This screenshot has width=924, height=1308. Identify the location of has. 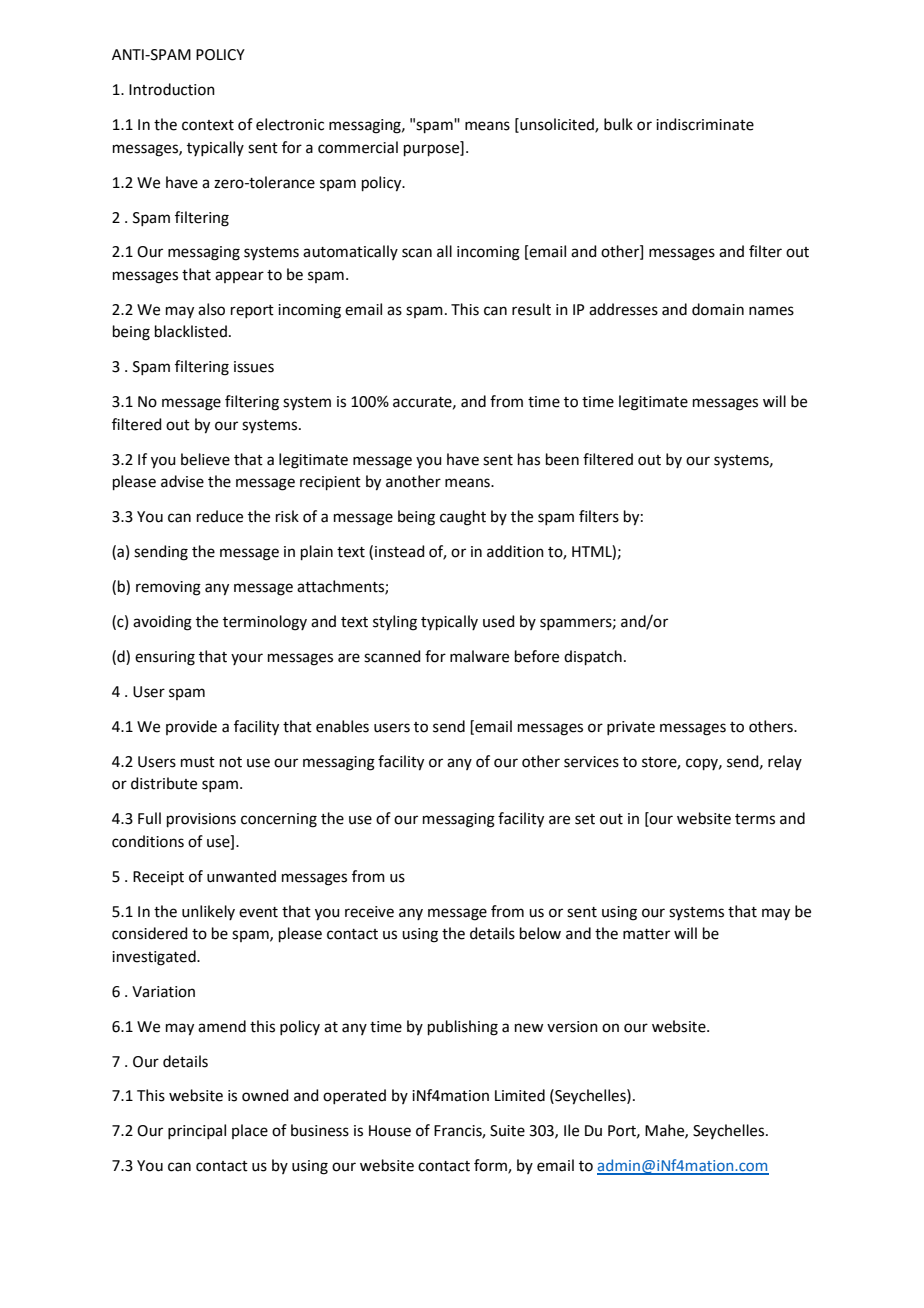
(529, 459).
